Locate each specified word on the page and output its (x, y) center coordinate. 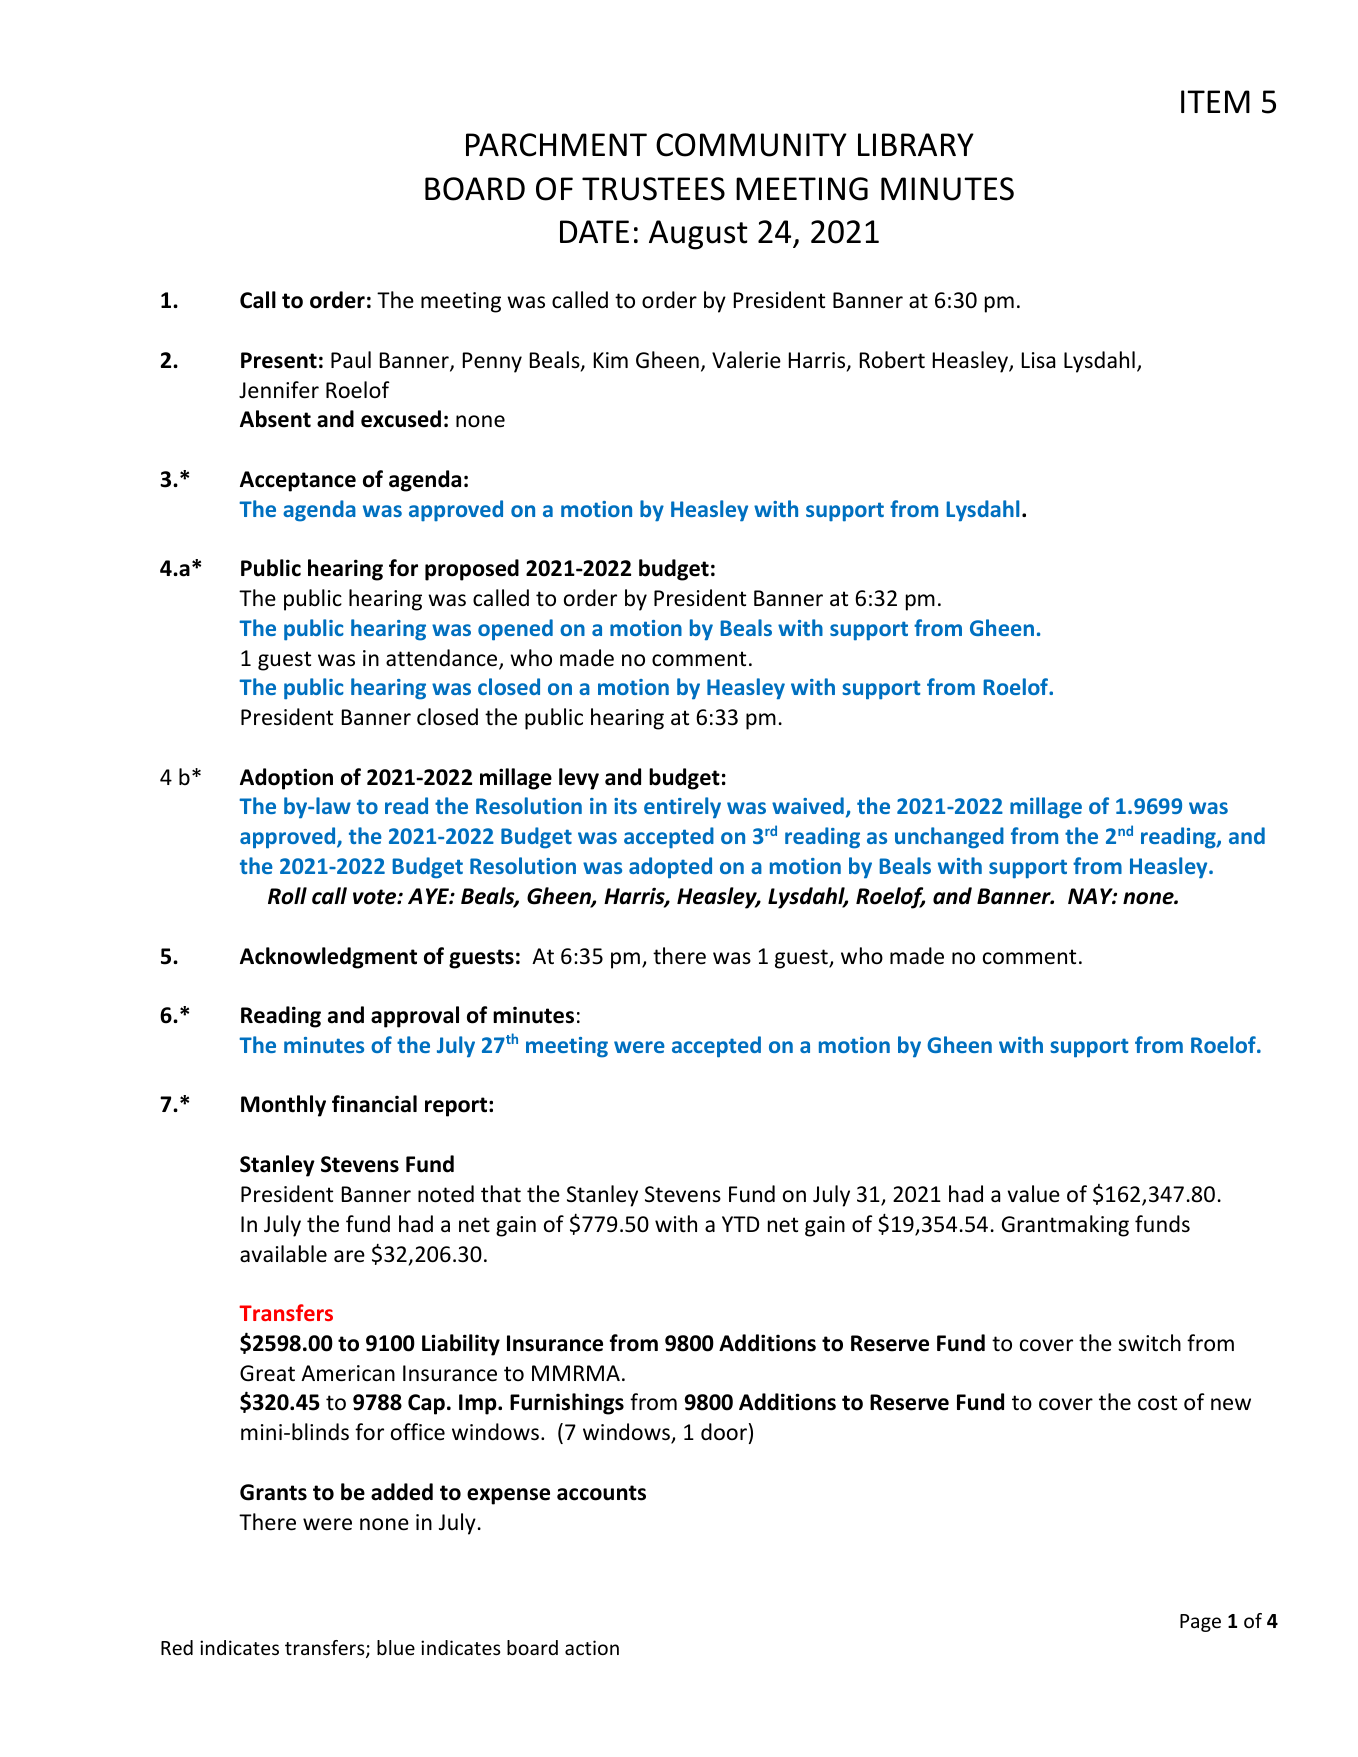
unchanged (949, 838)
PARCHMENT (556, 145)
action (592, 1647)
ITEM (1215, 101)
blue (396, 1647)
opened (515, 630)
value (1034, 1194)
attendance (443, 659)
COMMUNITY (751, 145)
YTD (740, 1224)
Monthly (283, 1106)
